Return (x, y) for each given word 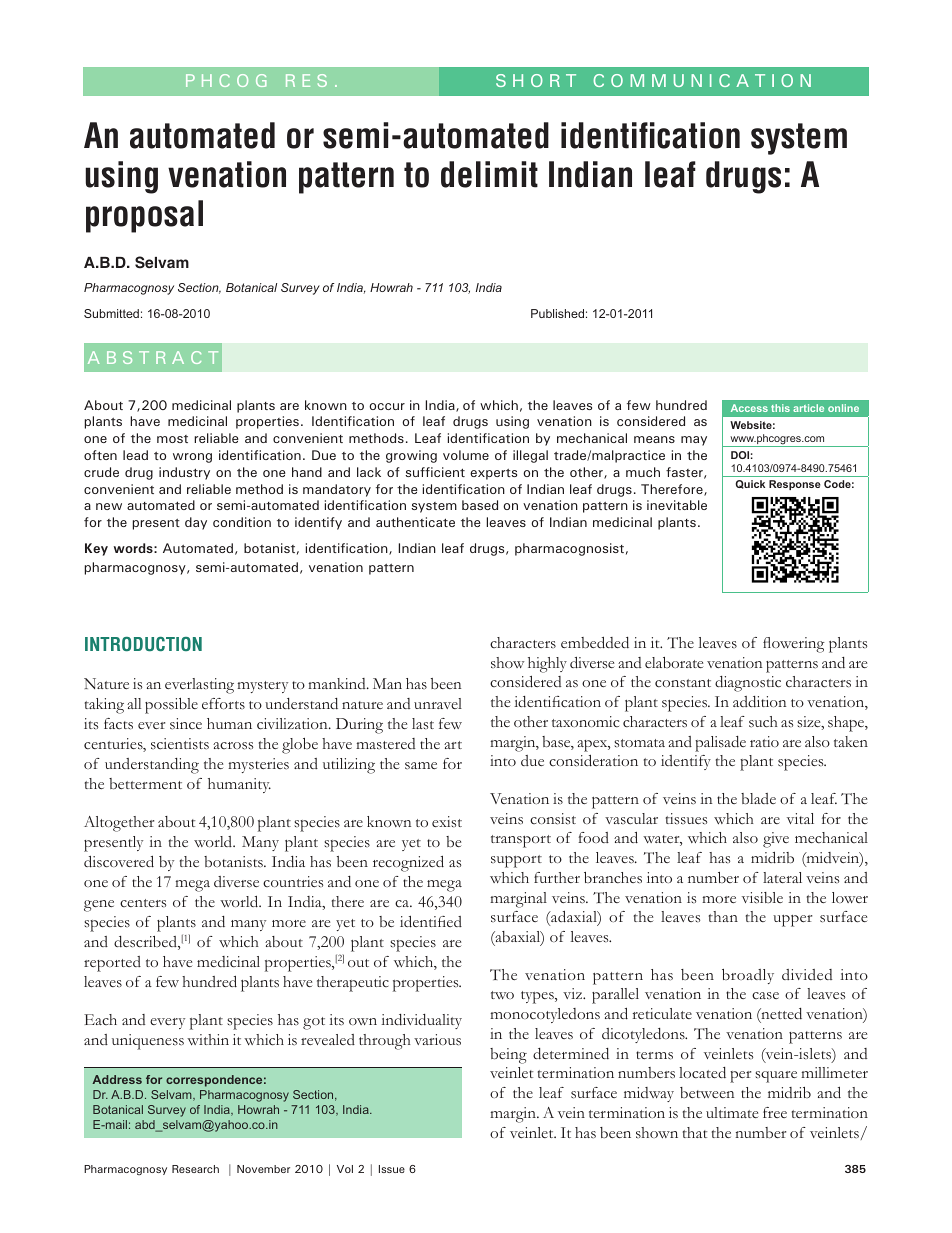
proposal (144, 216)
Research (195, 1169)
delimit (489, 174)
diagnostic (748, 684)
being (508, 1056)
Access (749, 408)
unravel (438, 703)
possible (171, 706)
